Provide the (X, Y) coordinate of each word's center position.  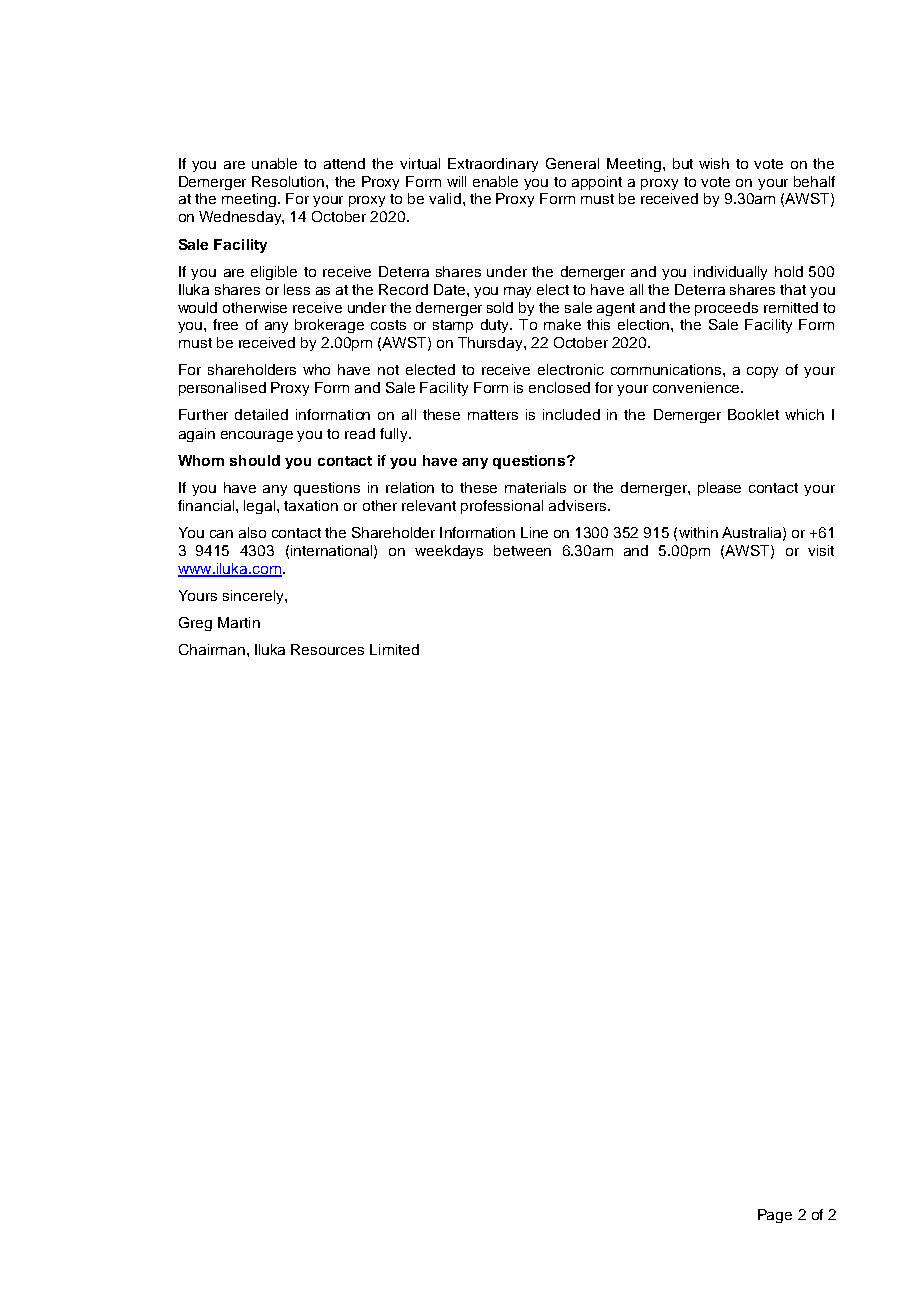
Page (775, 1216)
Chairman (212, 649)
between (522, 550)
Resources (327, 649)
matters (493, 415)
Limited (394, 649)
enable (495, 181)
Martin (239, 622)
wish (714, 163)
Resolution (289, 181)
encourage (257, 436)
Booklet (753, 414)
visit (821, 550)
